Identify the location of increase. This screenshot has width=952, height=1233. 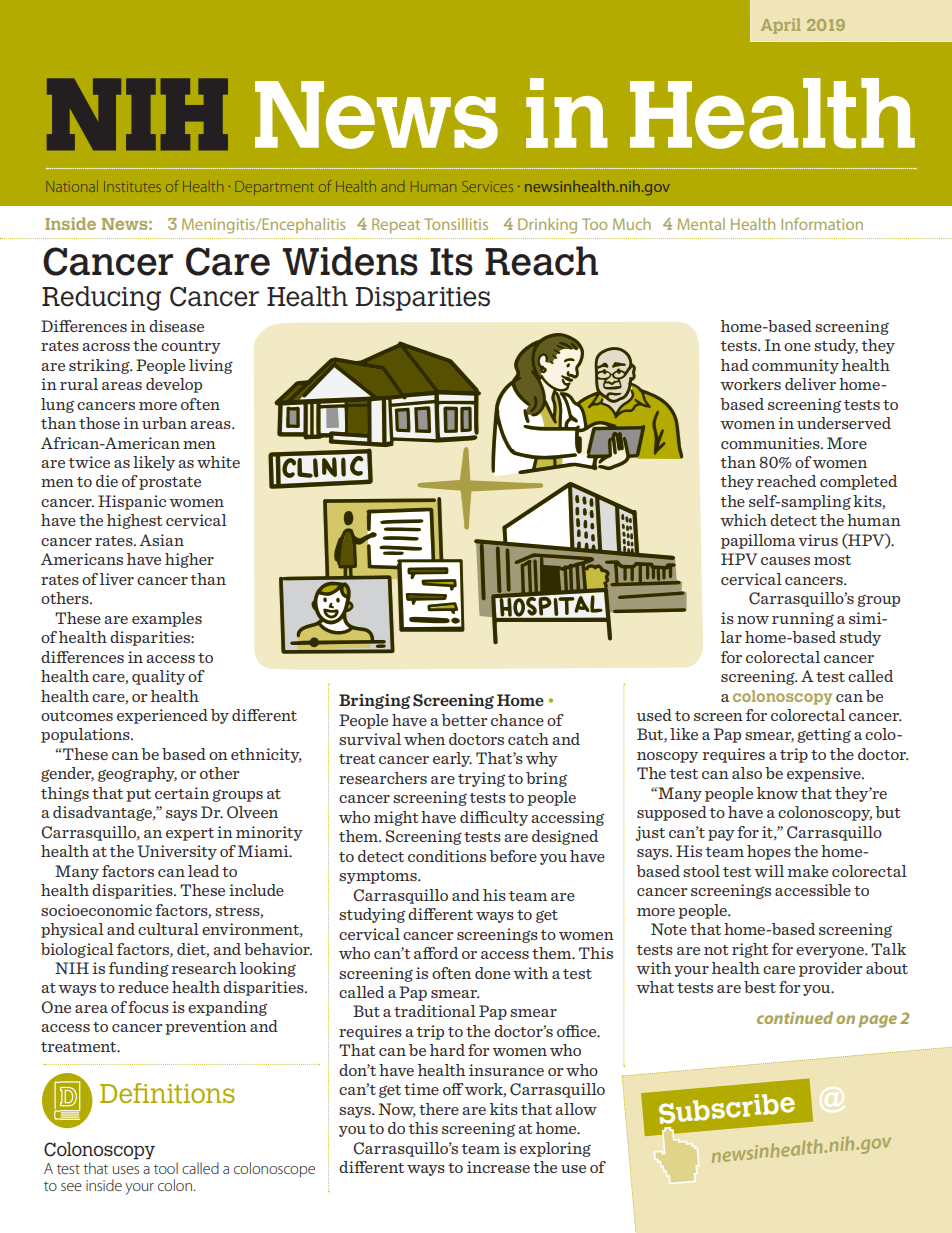
(498, 1167).
